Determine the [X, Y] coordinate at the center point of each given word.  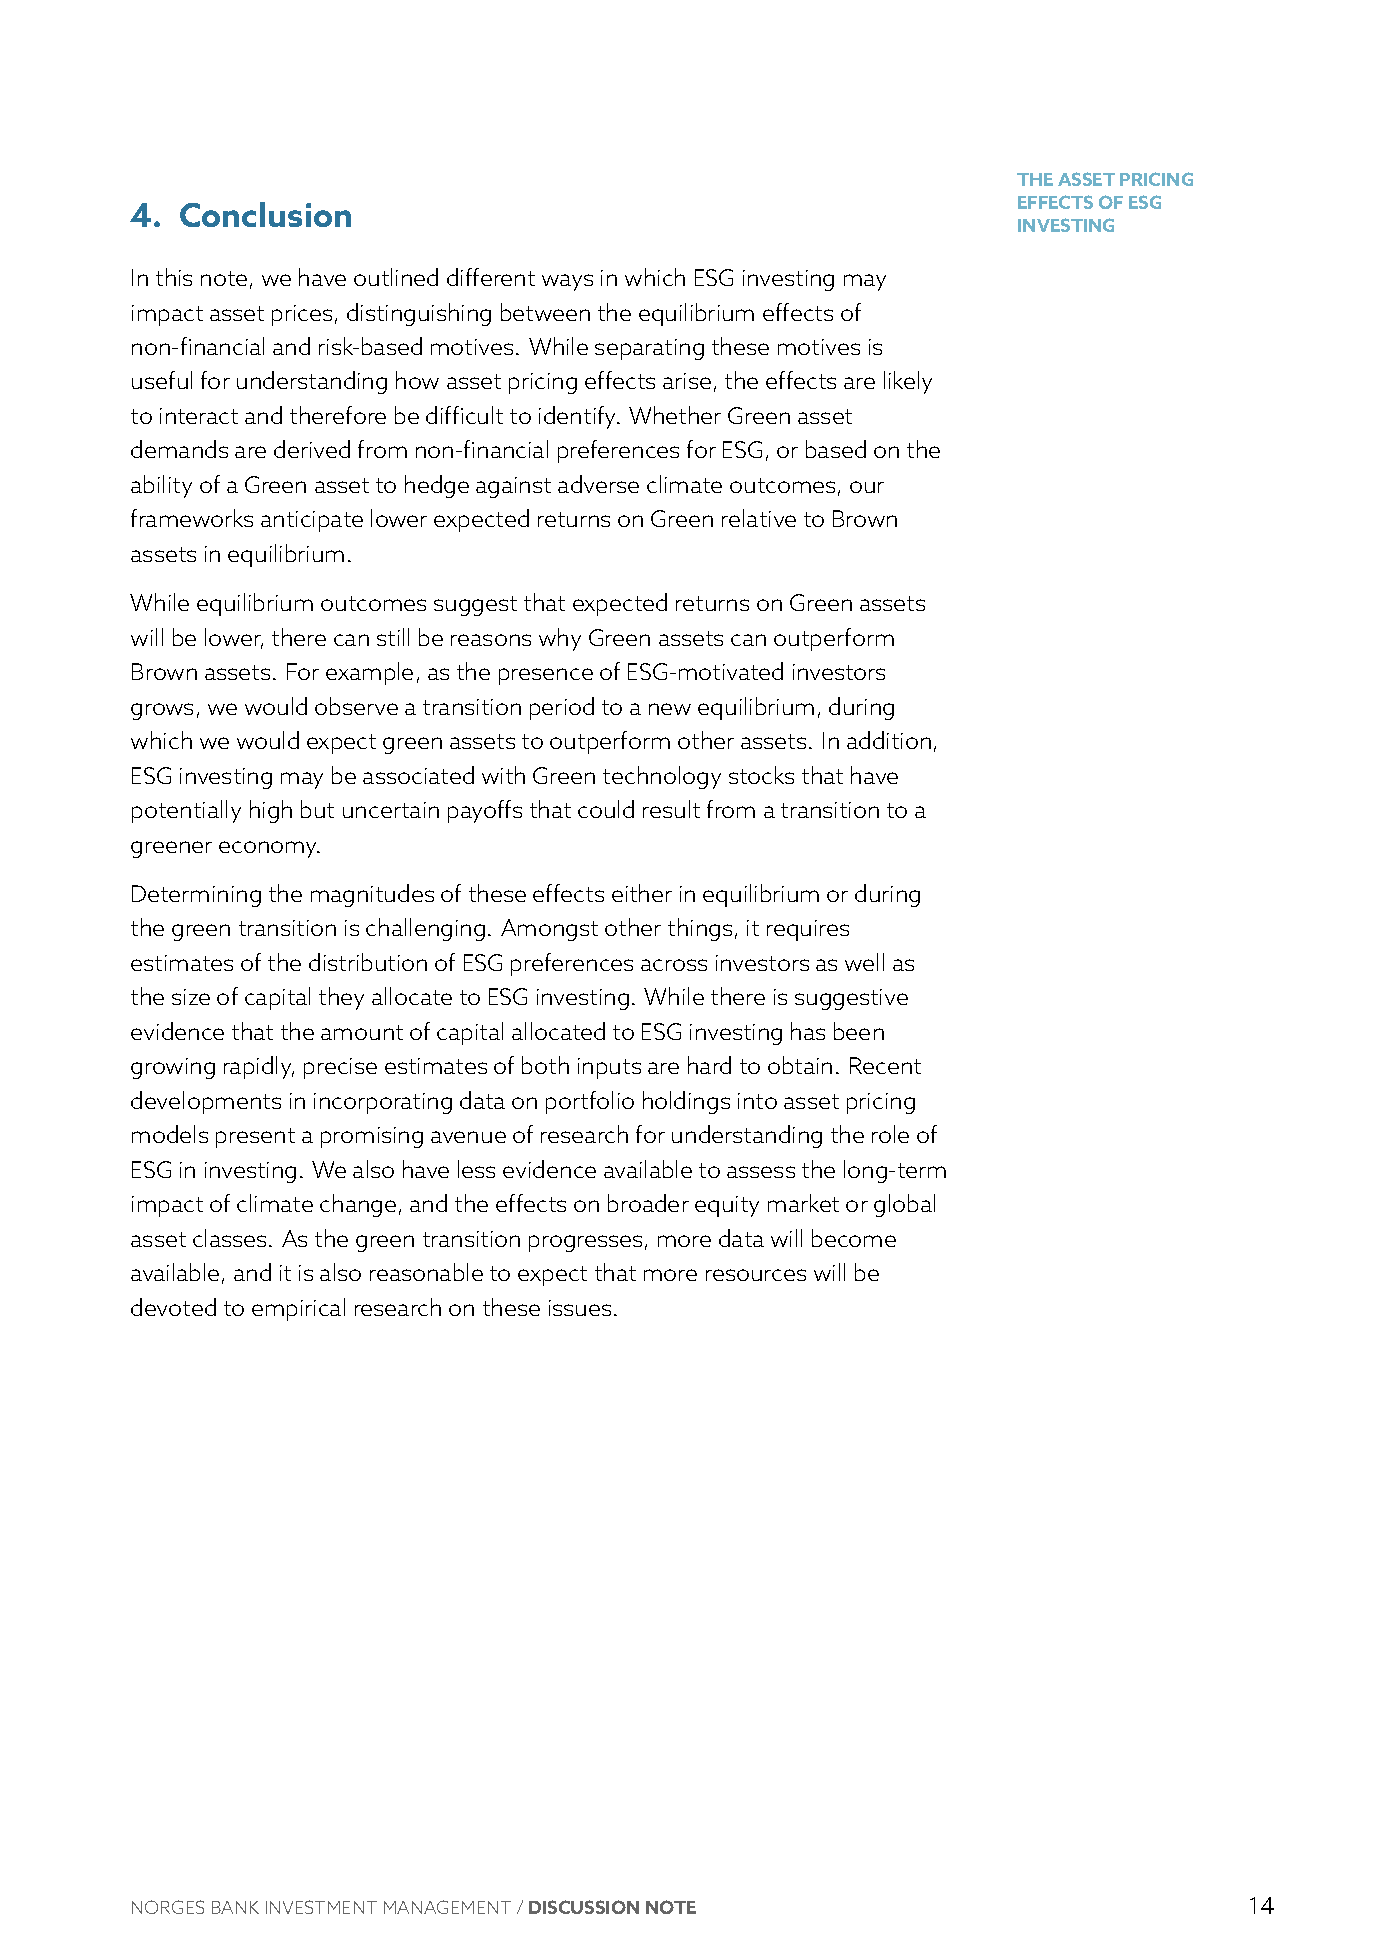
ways [567, 282]
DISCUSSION [584, 1907]
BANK [235, 1907]
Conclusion [265, 214]
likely [908, 382]
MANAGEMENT [447, 1907]
